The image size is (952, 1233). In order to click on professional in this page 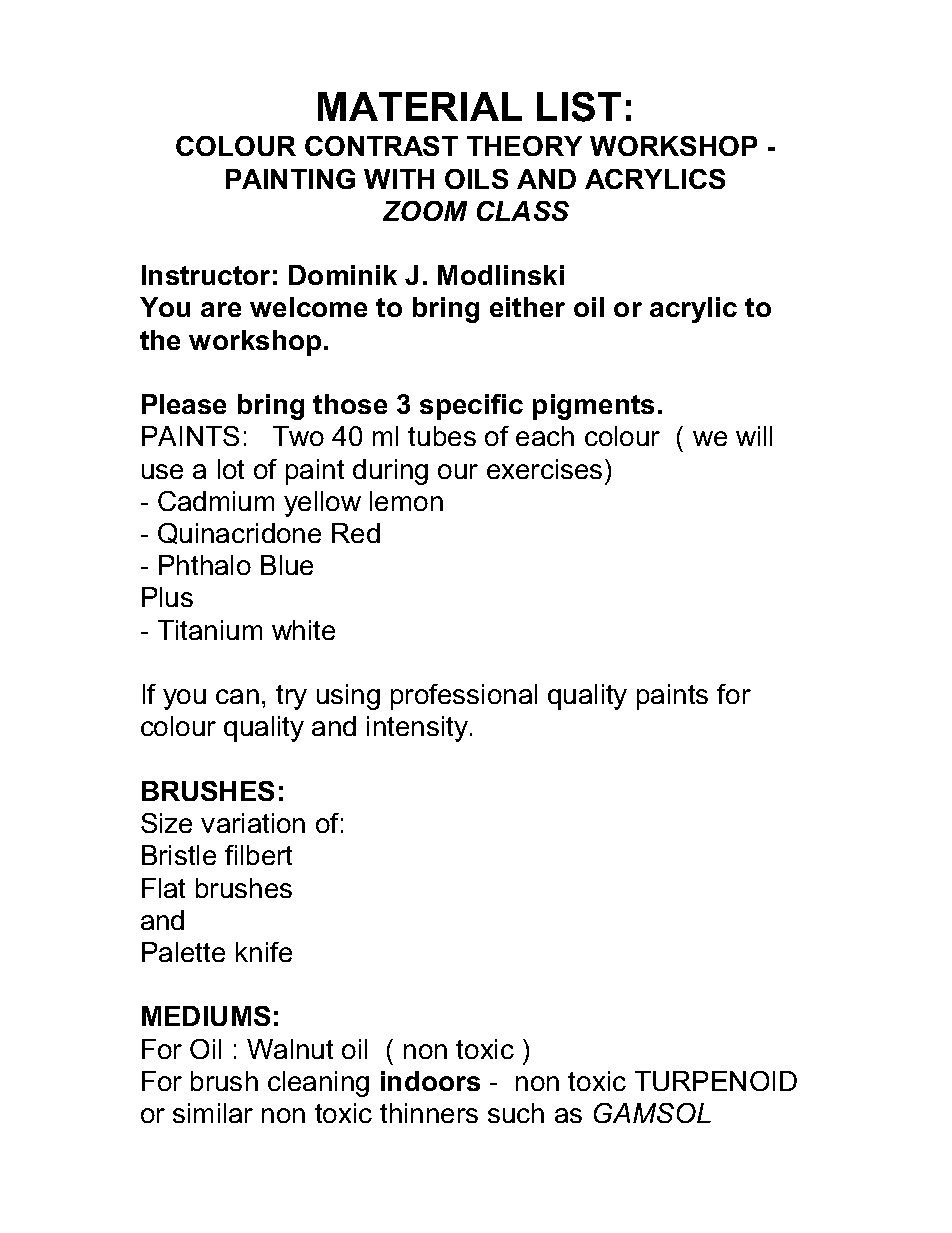, I will do `click(464, 697)`.
